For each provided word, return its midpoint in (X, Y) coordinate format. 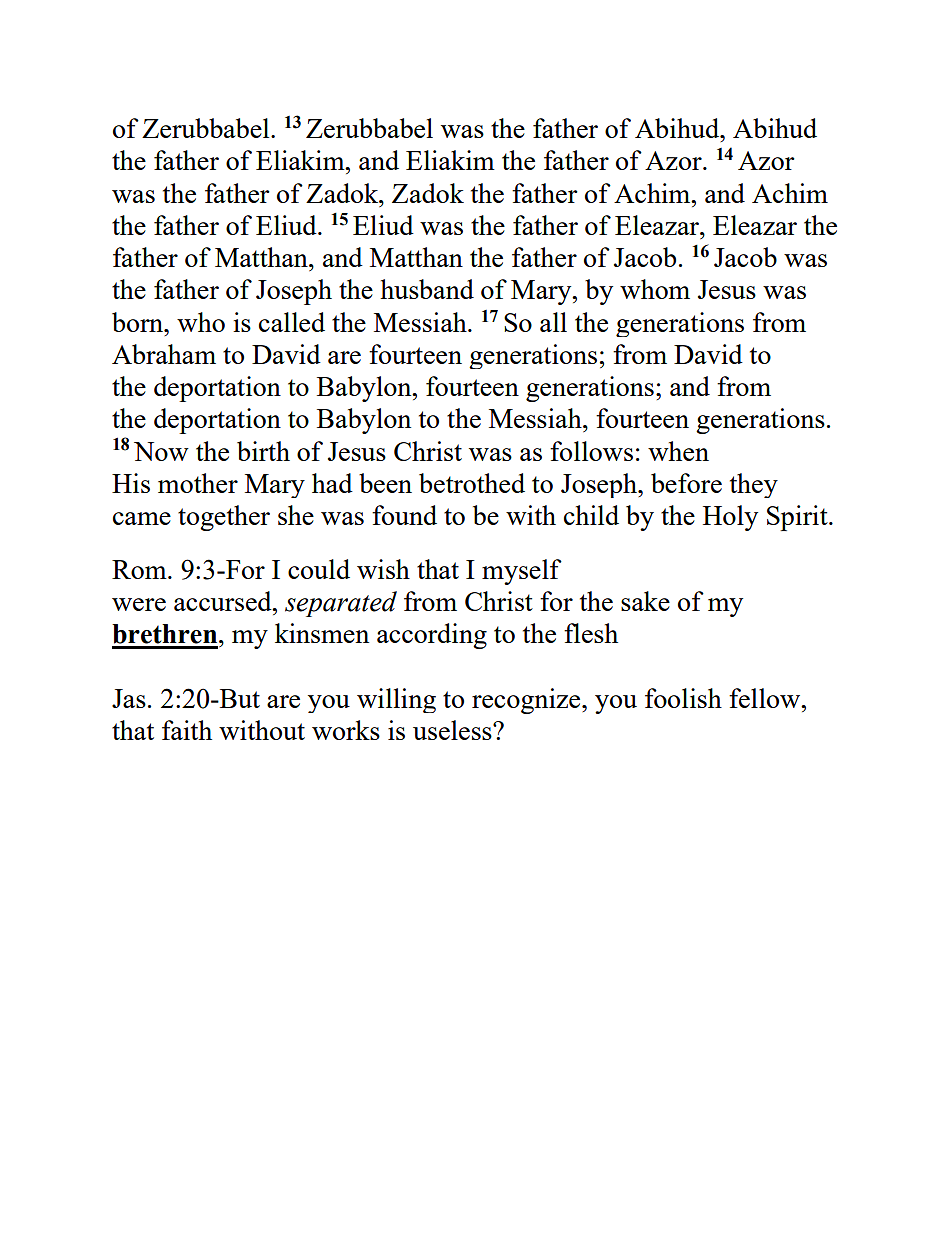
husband (427, 289)
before (686, 483)
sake (645, 601)
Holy (730, 518)
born (139, 322)
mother (198, 483)
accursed (224, 601)
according (432, 636)
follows (591, 451)
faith (187, 730)
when (678, 451)
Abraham (164, 354)
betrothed (472, 483)
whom (655, 289)
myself (522, 572)
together (224, 518)
